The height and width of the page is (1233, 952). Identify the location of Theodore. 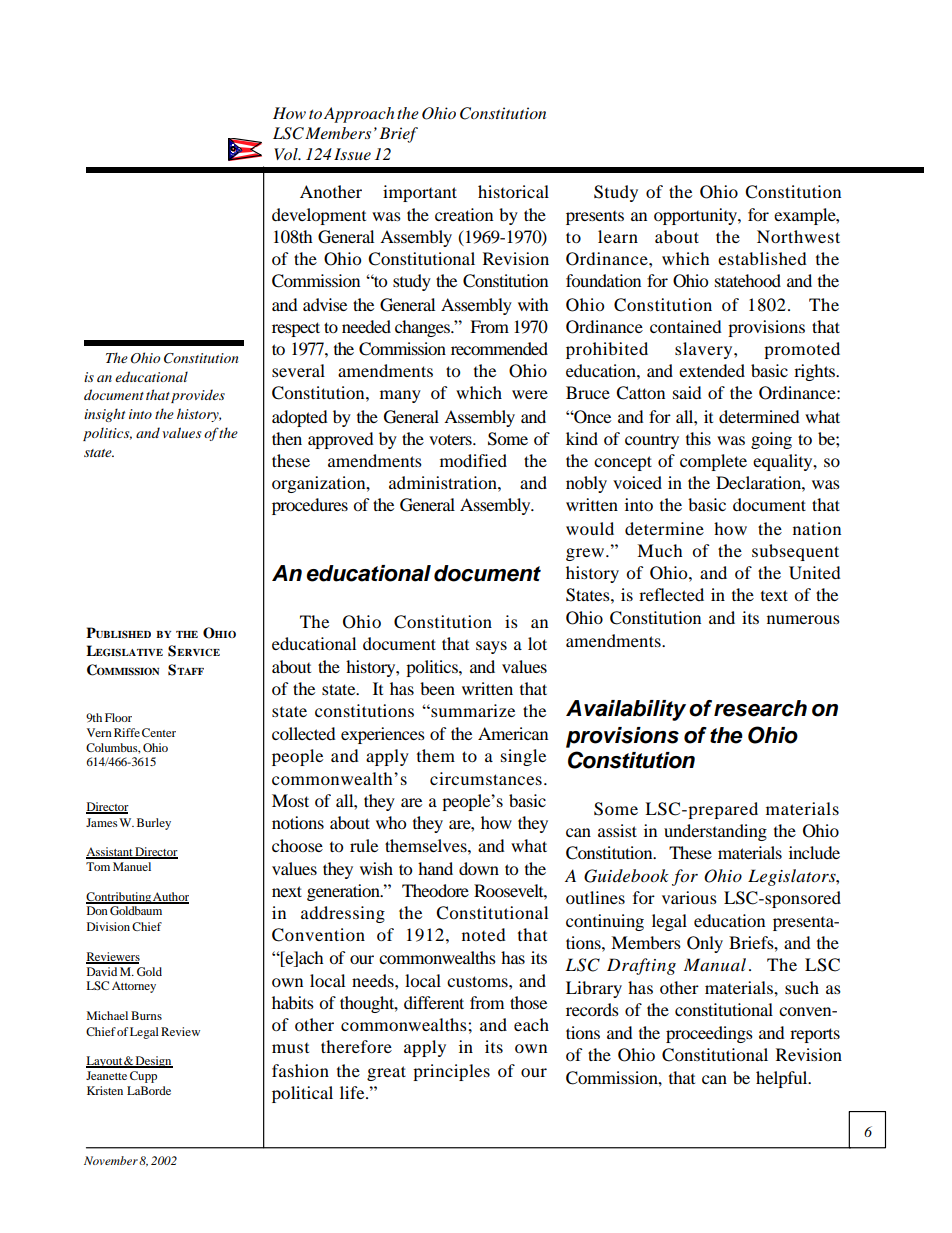
(435, 890).
